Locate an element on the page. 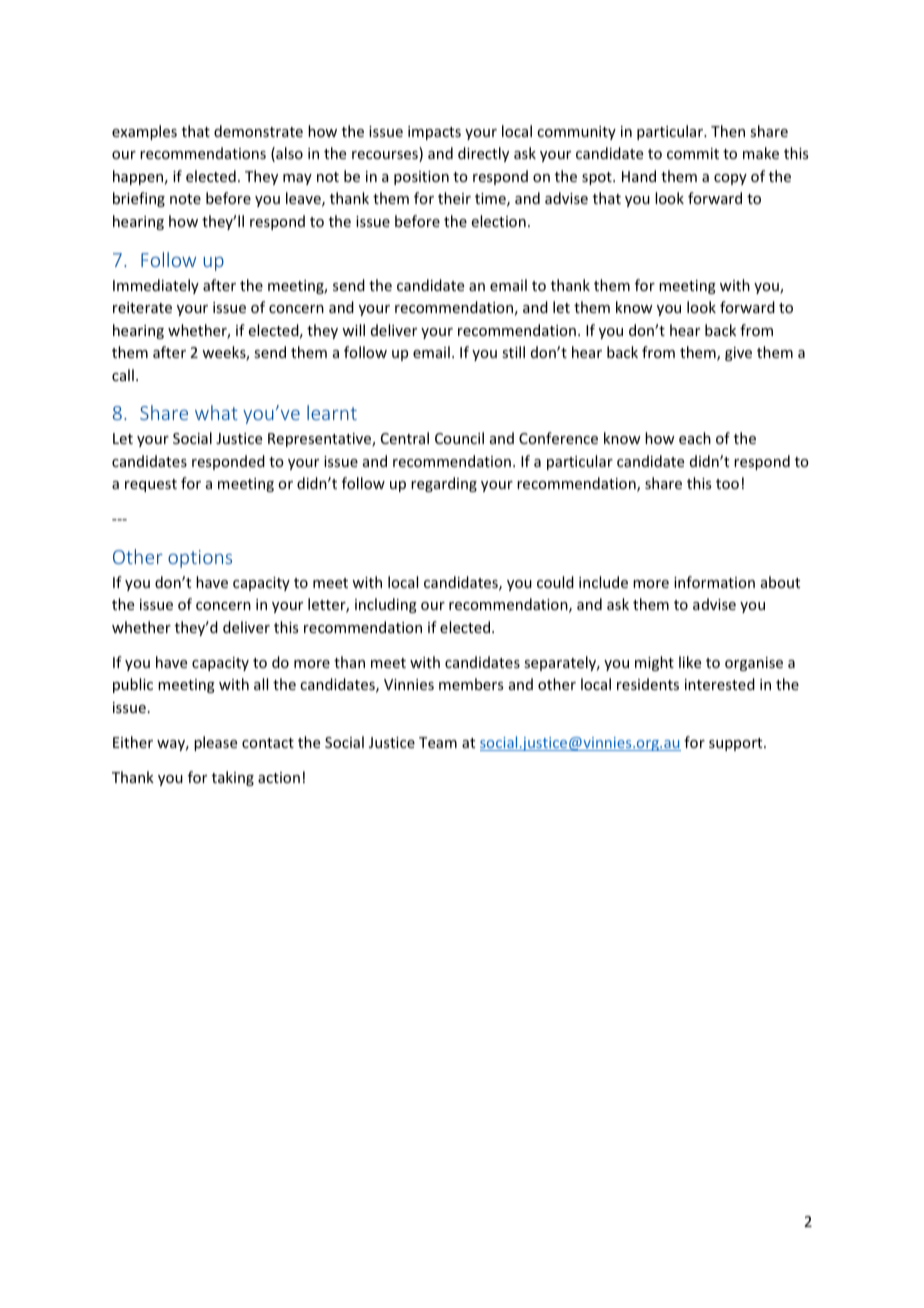 This image has width=924, height=1308. give is located at coordinates (738, 354).
